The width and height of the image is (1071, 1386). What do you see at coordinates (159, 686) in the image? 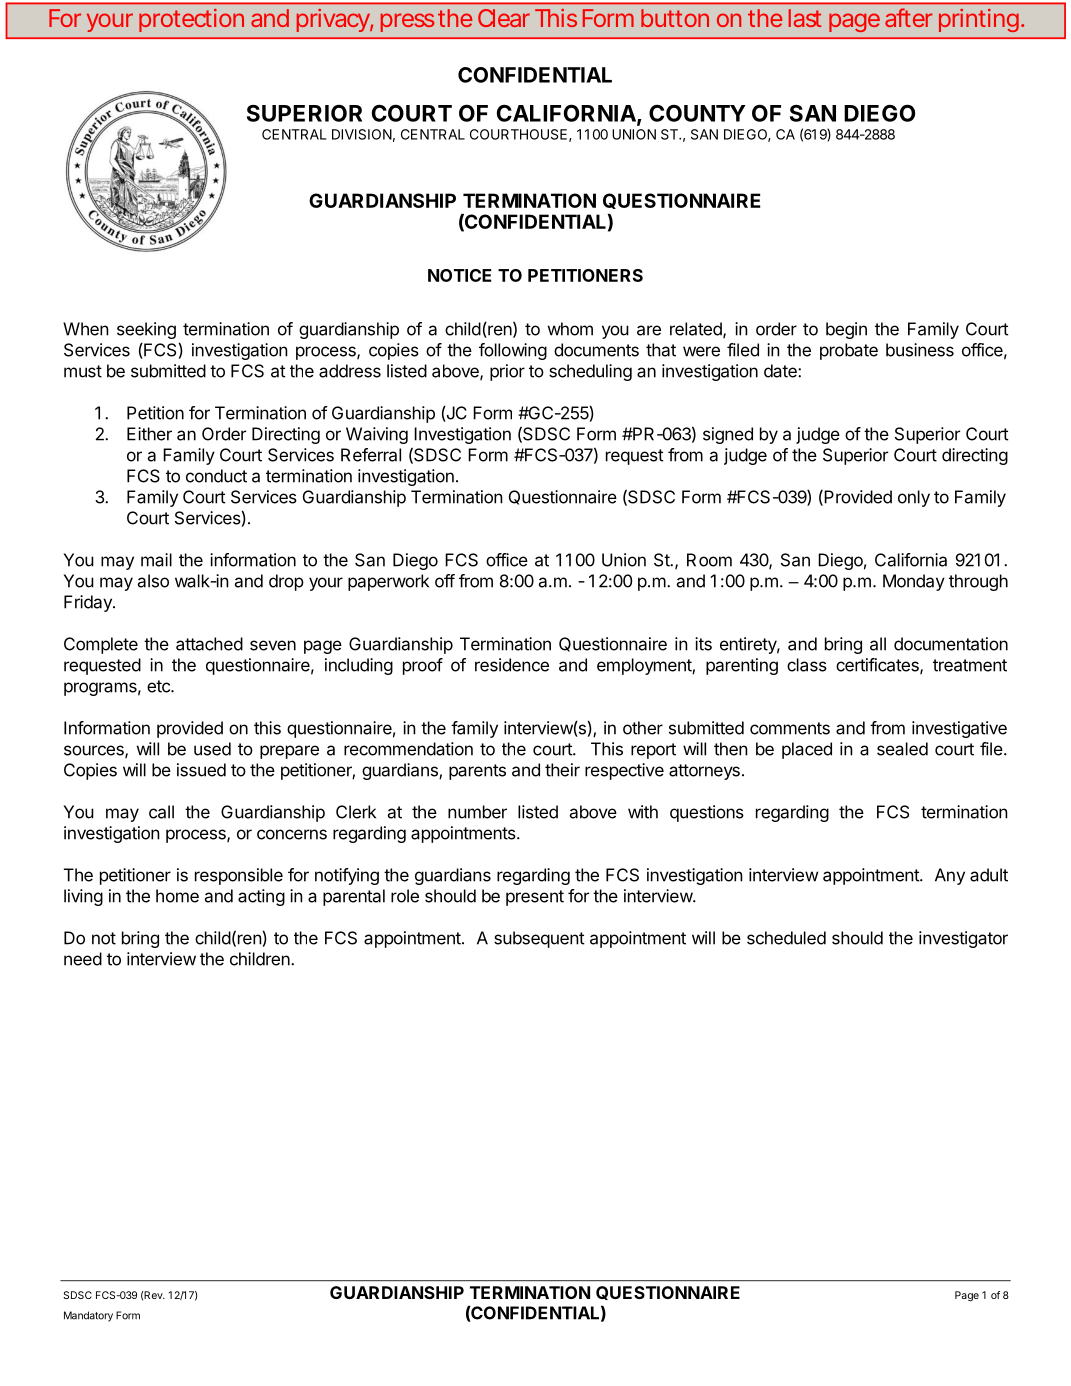
I see `etc` at bounding box center [159, 686].
